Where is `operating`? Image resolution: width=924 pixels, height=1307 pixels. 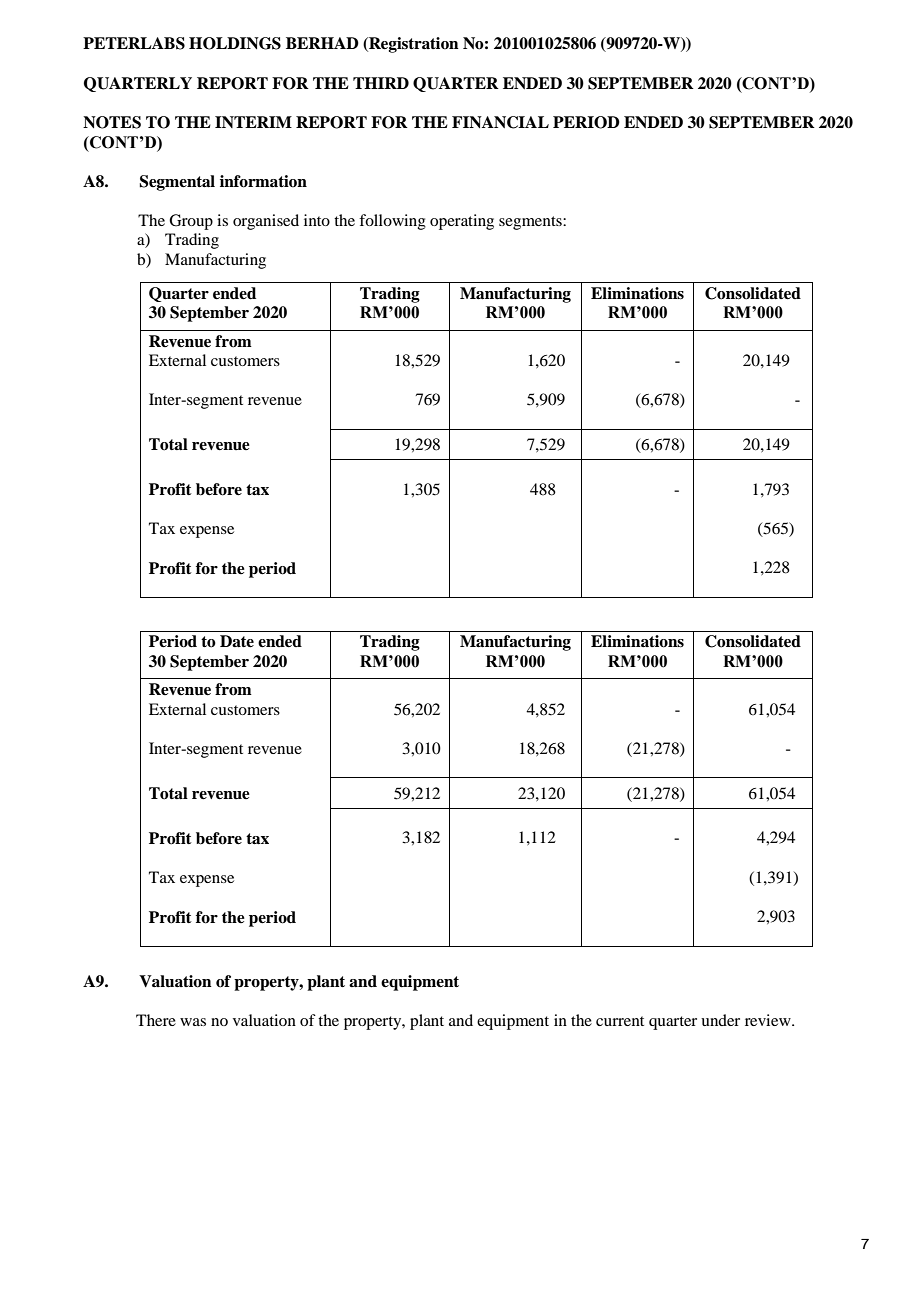
operating is located at coordinates (462, 222).
